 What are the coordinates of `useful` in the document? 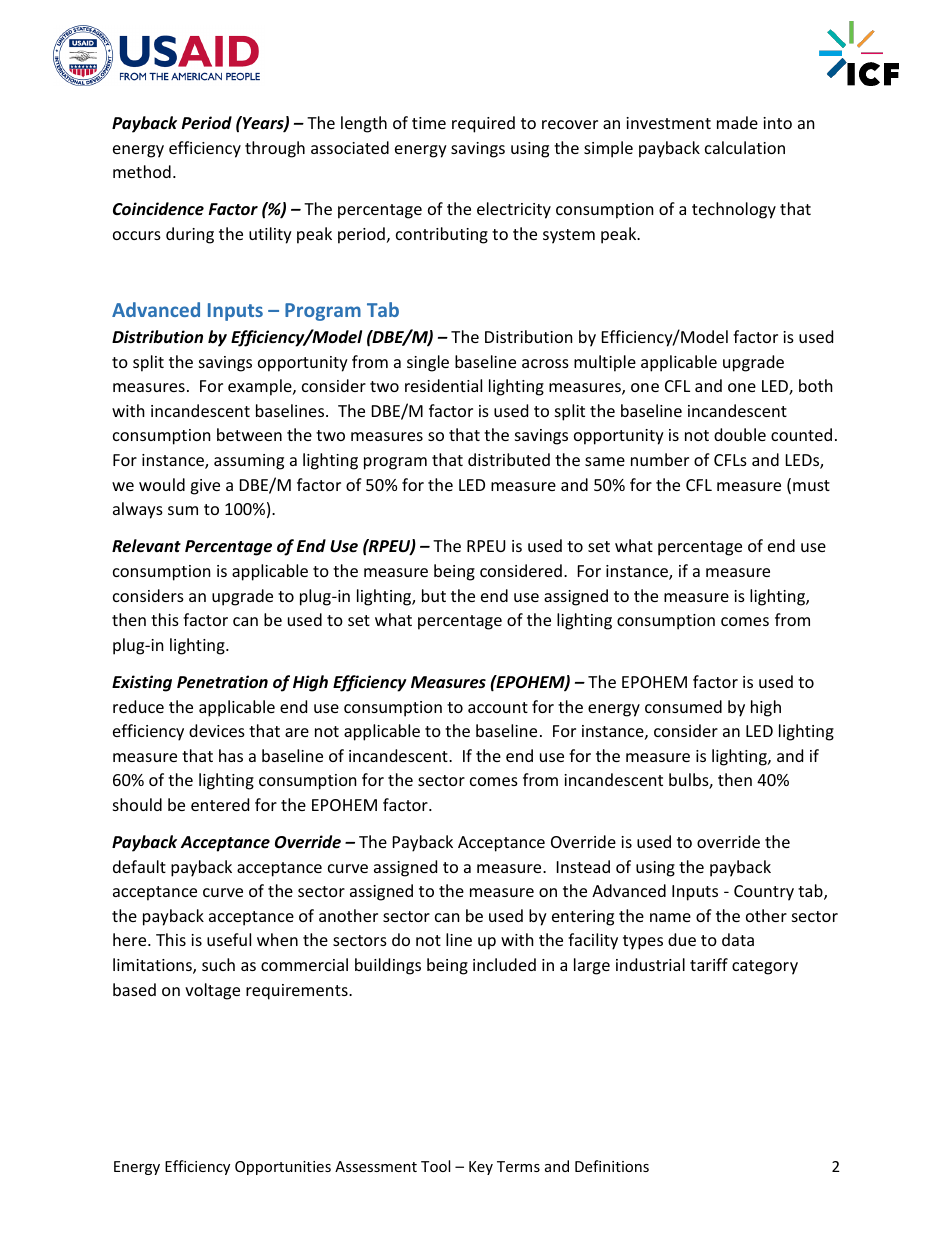 It's located at (229, 939).
